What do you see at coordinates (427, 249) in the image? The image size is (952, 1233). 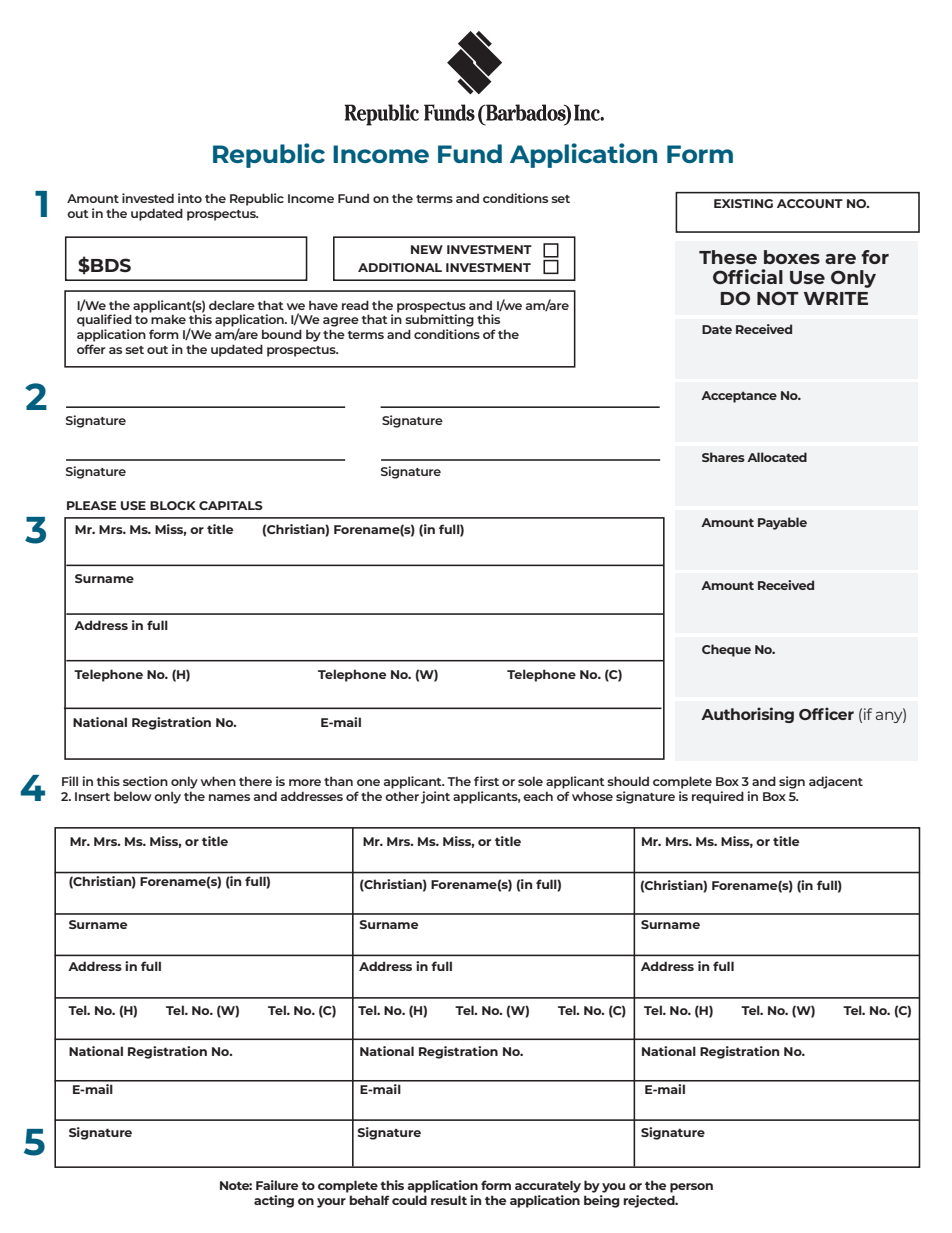 I see `NEW` at bounding box center [427, 249].
